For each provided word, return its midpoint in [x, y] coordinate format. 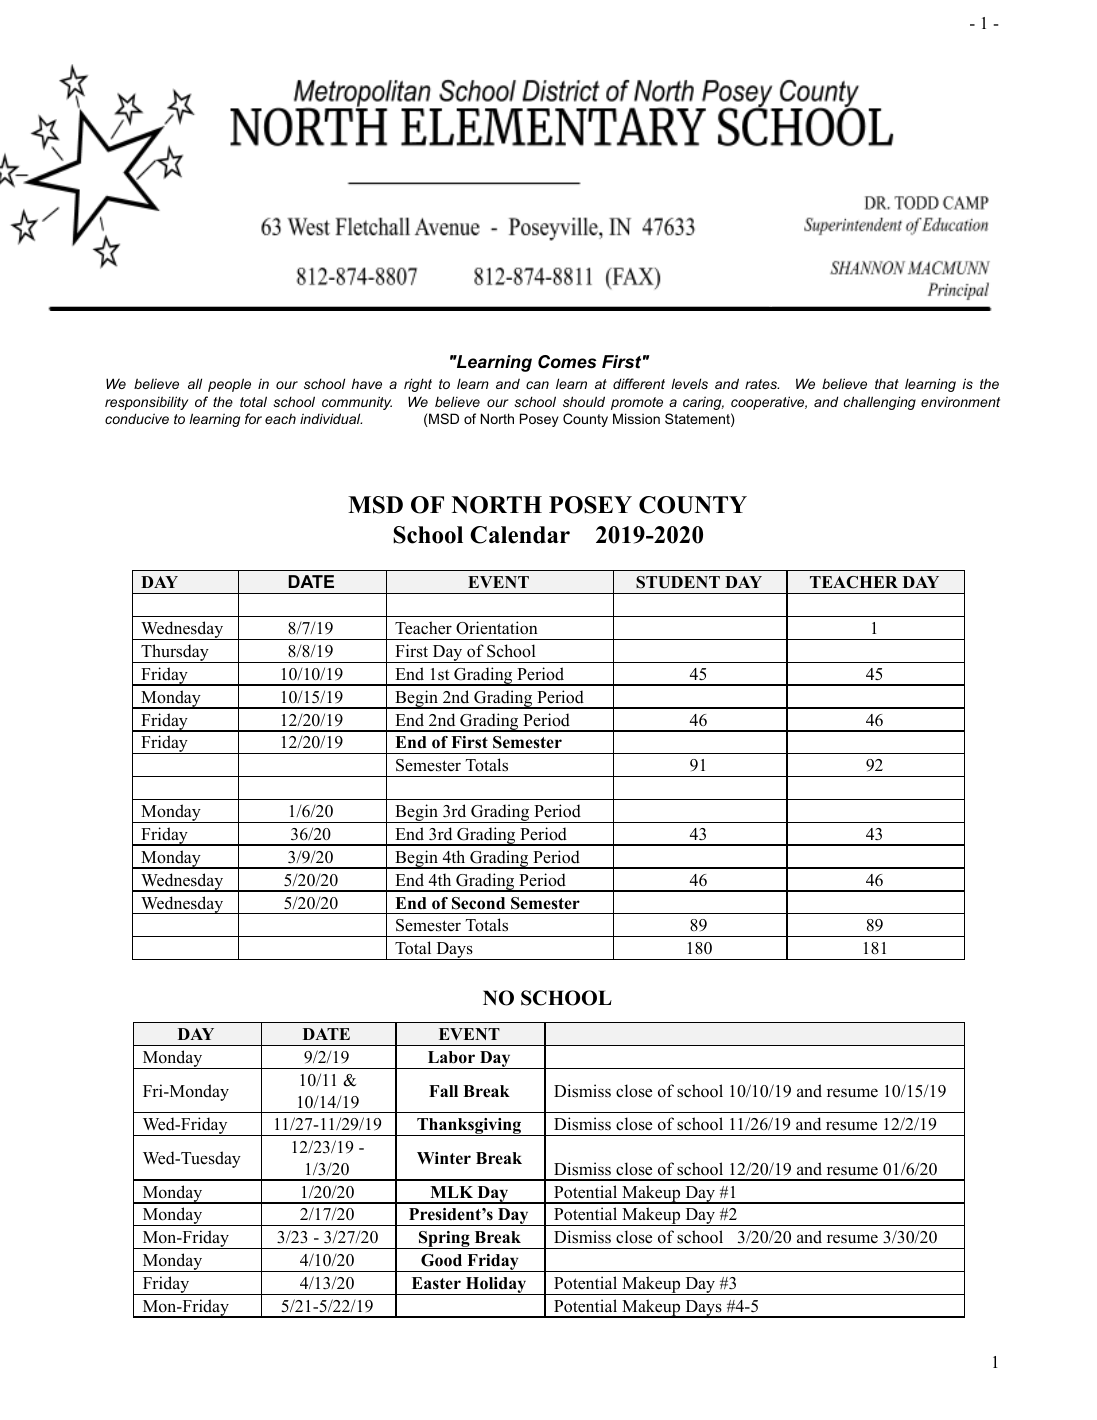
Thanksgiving [469, 1127]
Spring [444, 1240]
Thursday [175, 653]
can [537, 385]
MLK [451, 1192]
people [229, 385]
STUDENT [678, 582]
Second [478, 903]
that [887, 383]
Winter [444, 1158]
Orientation [497, 628]
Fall [443, 1091]
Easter [436, 1283]
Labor [451, 1057]
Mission [636, 418]
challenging [880, 403]
